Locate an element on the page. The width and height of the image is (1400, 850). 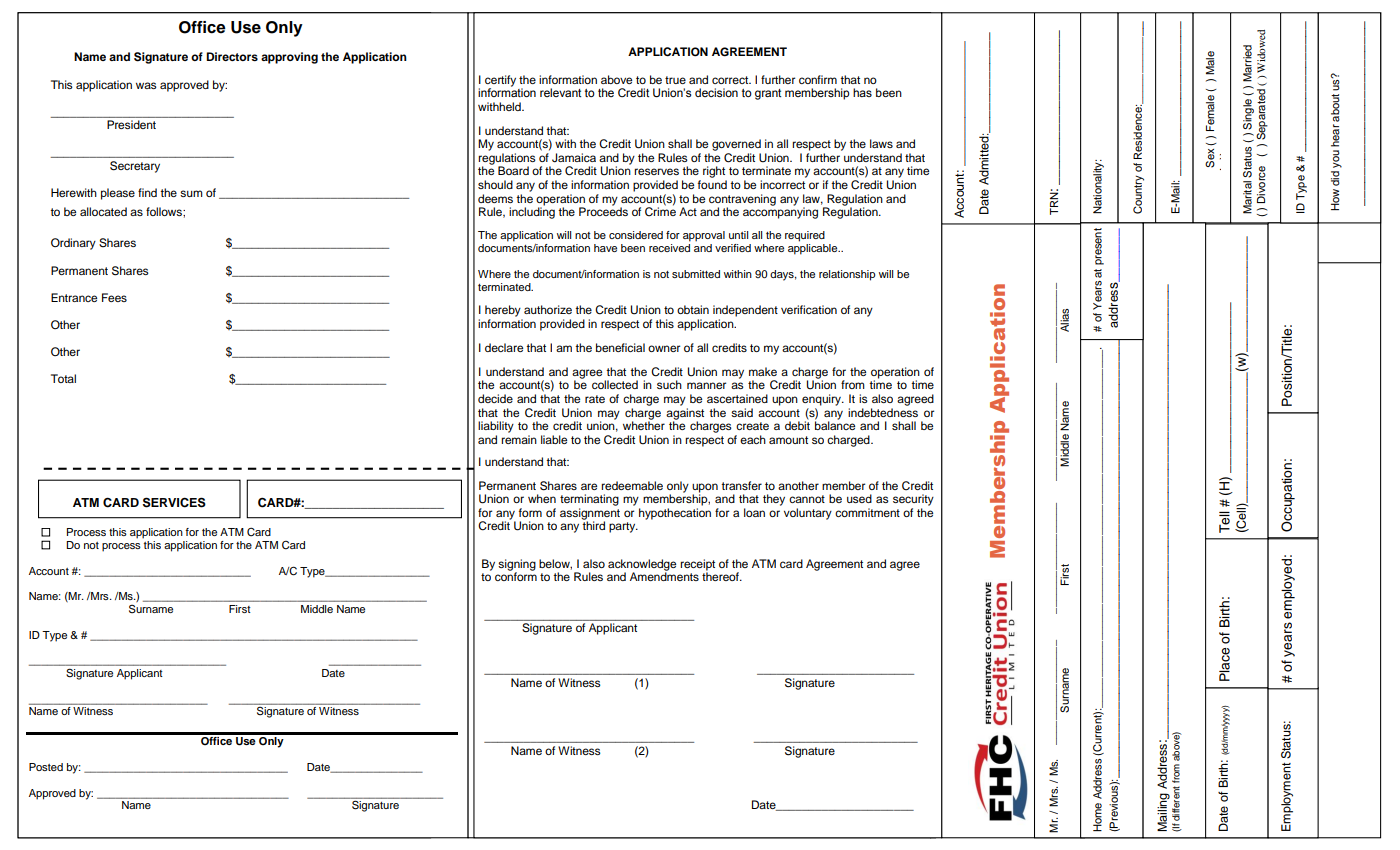
SERVICES is located at coordinates (174, 502).
